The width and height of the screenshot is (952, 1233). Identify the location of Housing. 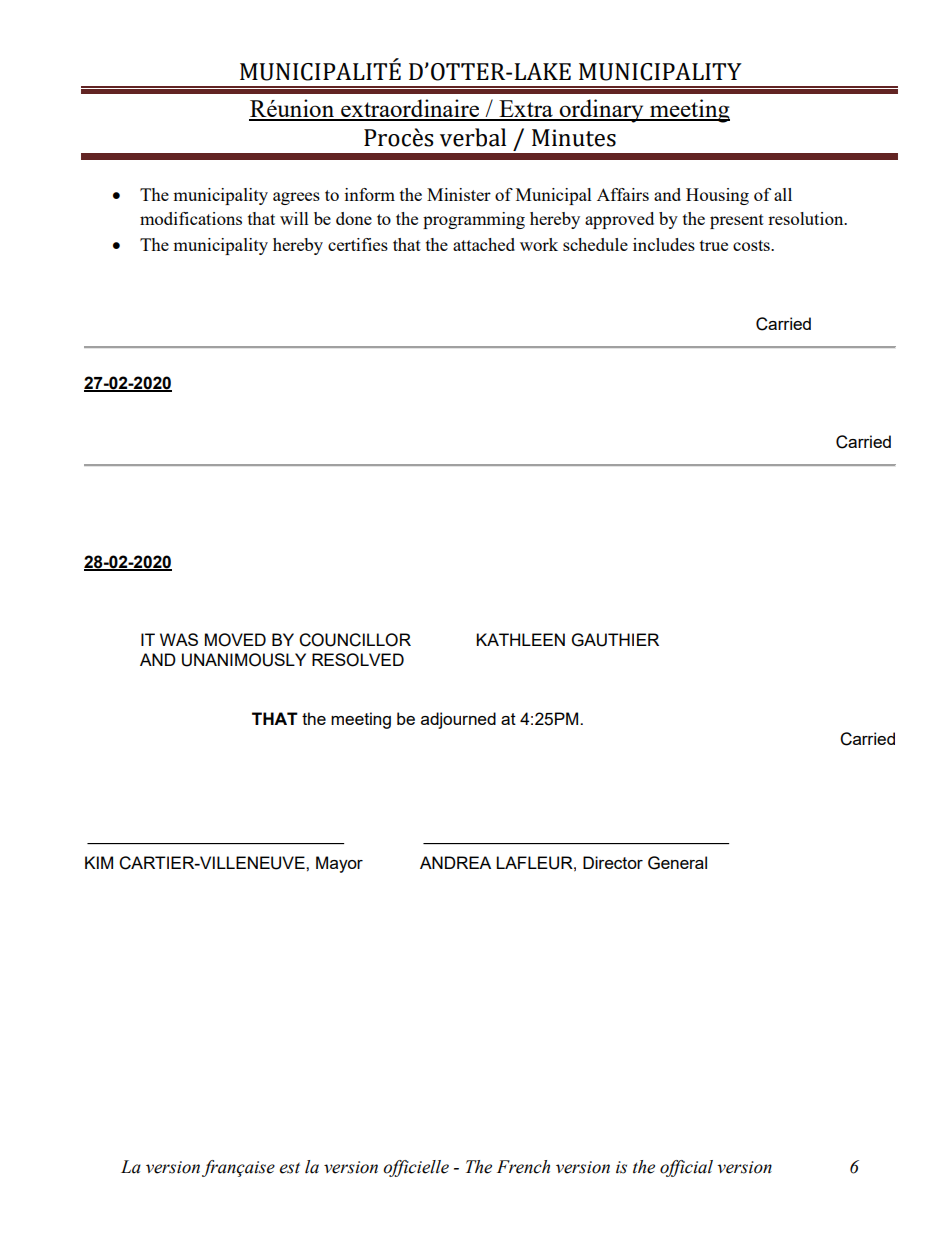
(717, 196).
